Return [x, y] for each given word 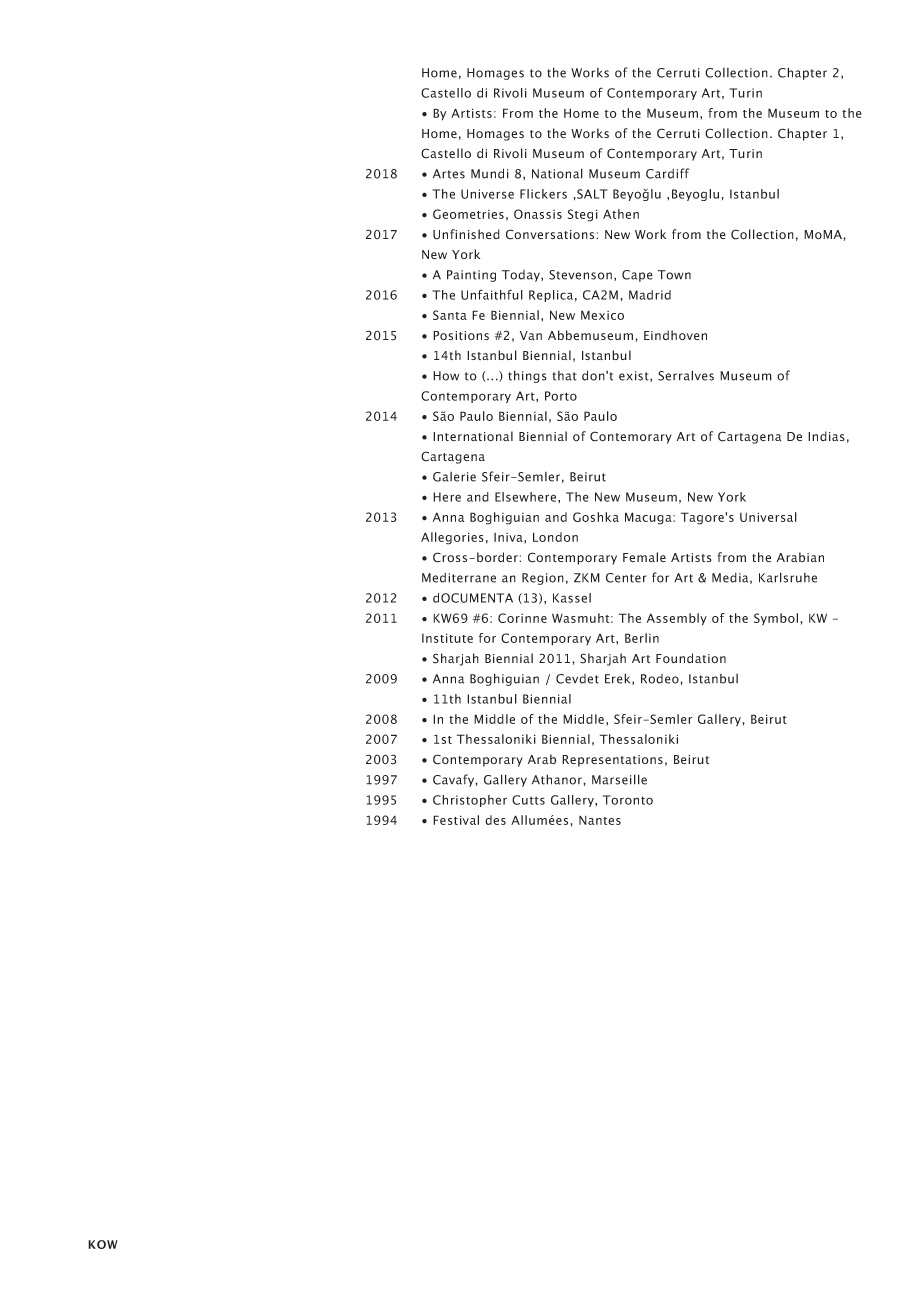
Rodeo [661, 679]
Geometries [468, 214]
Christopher [470, 801]
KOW [103, 1244]
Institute [447, 638]
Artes [449, 174]
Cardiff [667, 173]
